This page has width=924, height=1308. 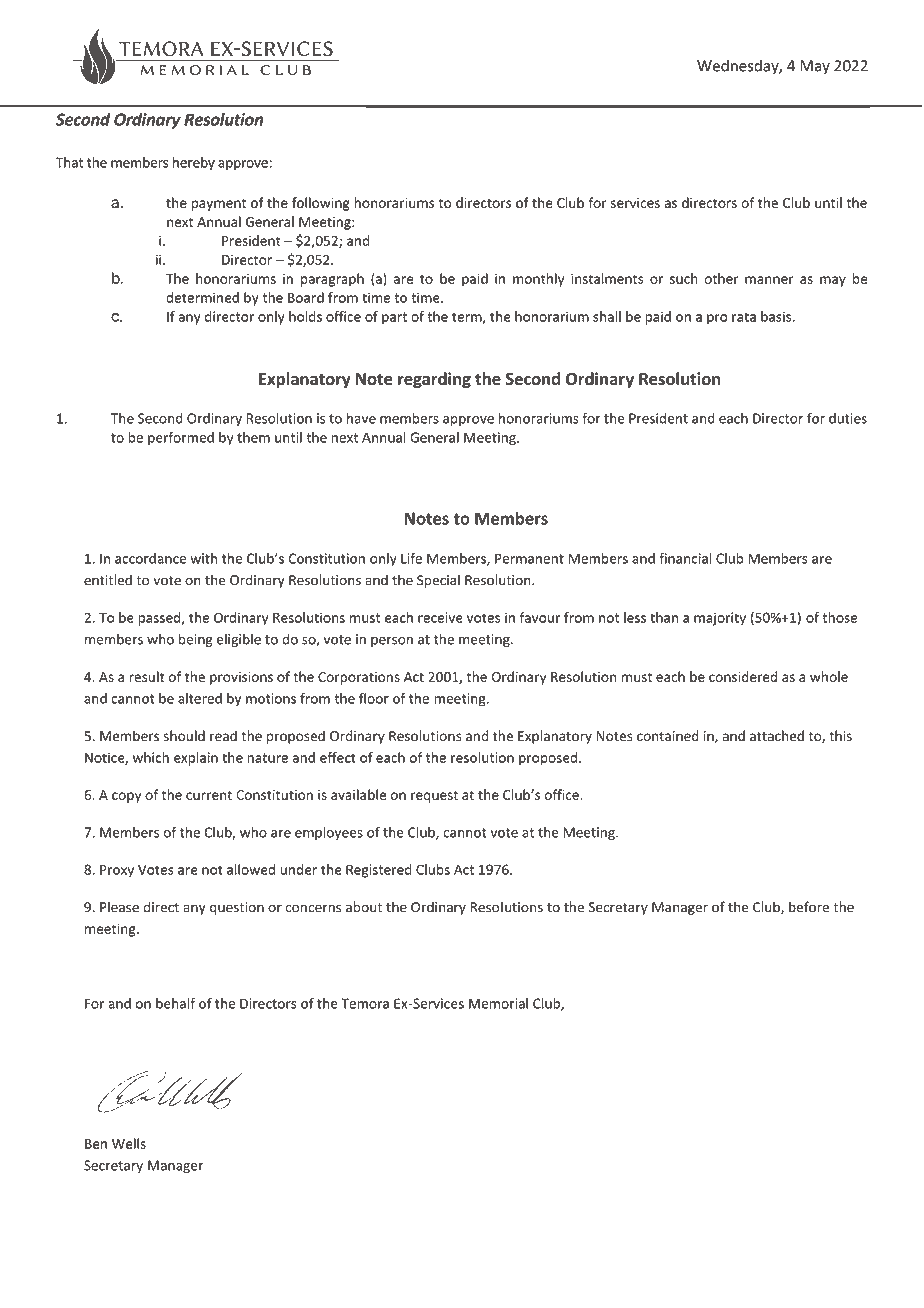 What do you see at coordinates (777, 736) in the page?
I see `attached` at bounding box center [777, 736].
